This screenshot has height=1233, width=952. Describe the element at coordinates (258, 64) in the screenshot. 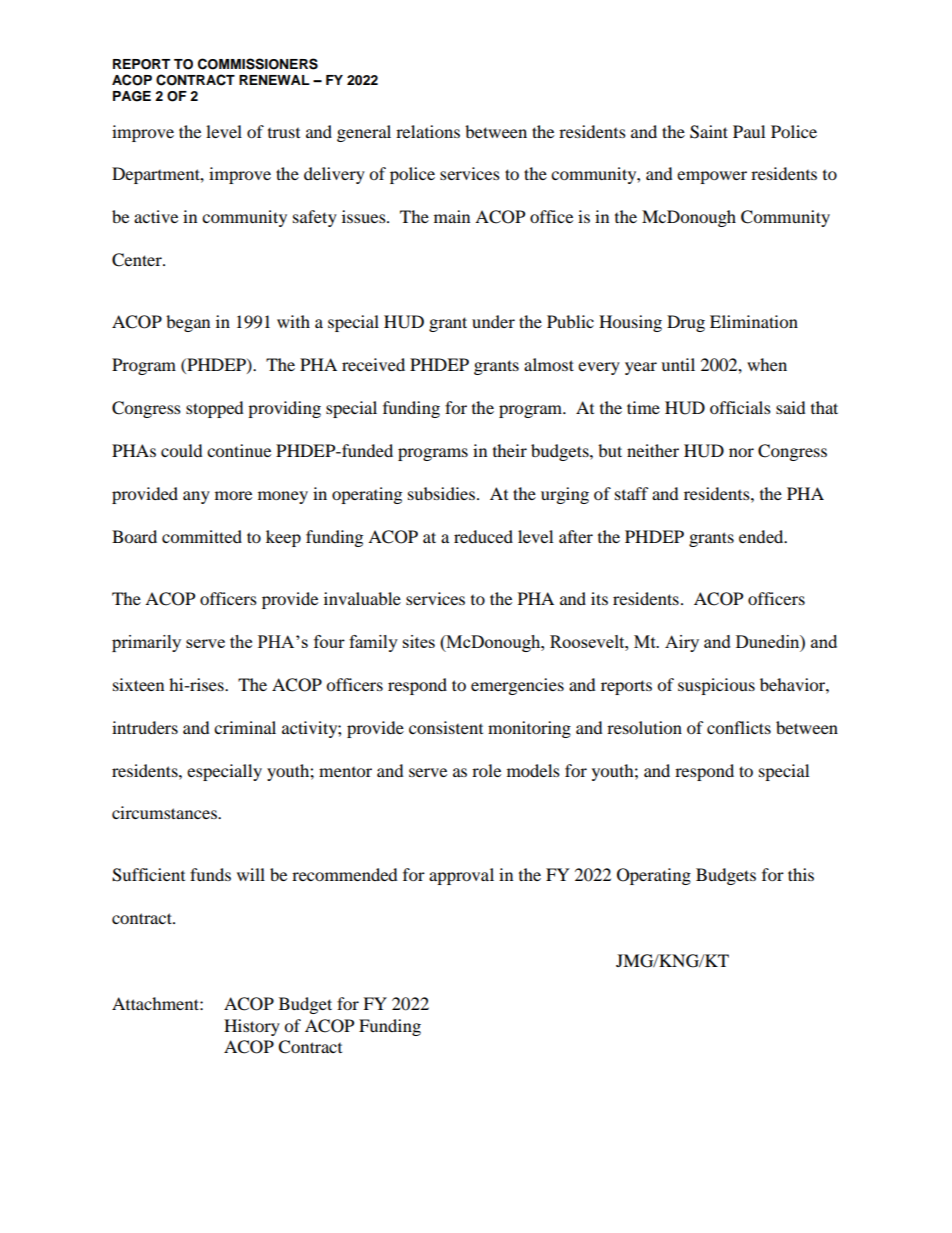

I see `COMMISSIONERS` at that location.
